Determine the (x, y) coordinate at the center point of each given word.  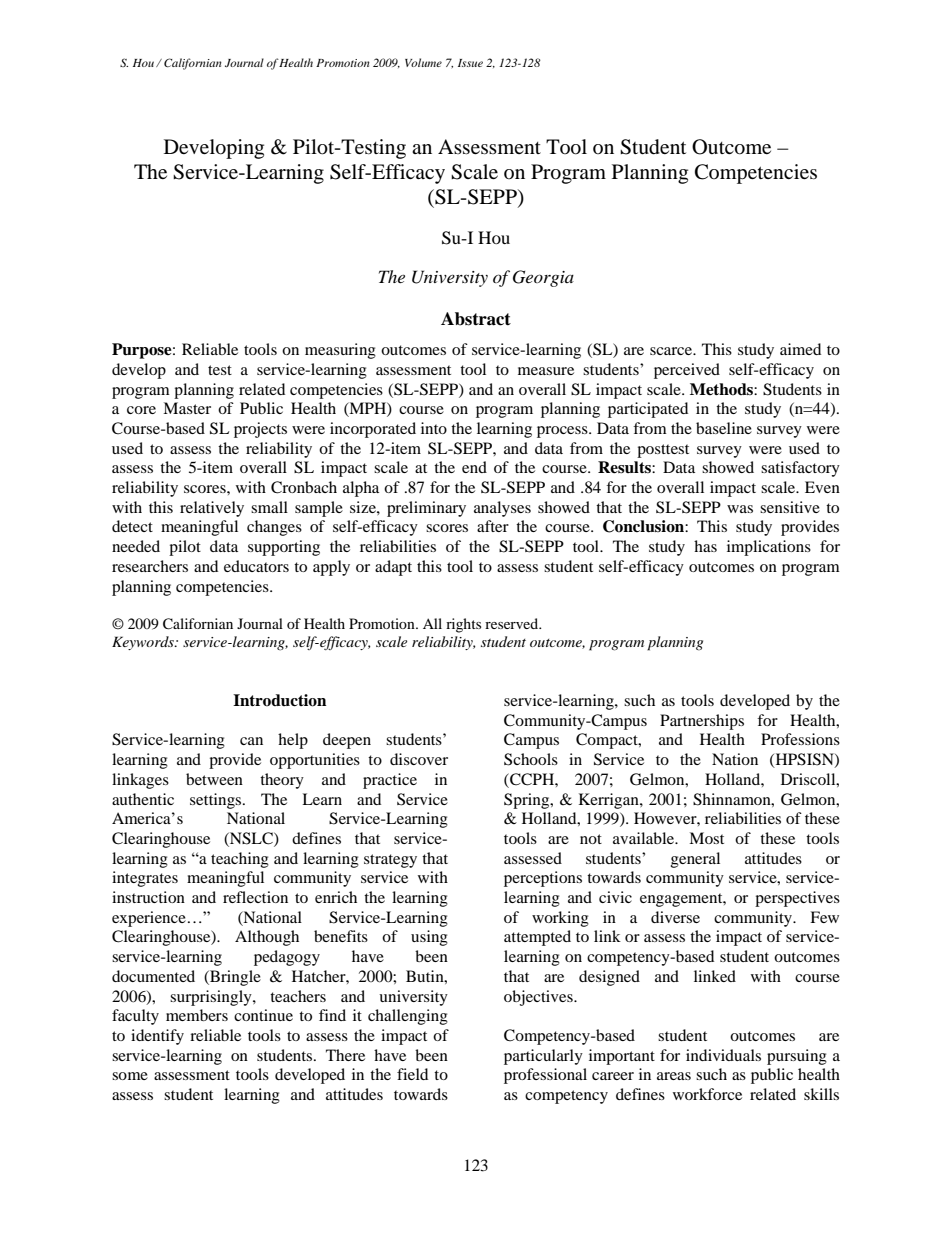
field (412, 1074)
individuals (723, 1055)
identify (157, 1037)
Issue (470, 63)
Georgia (543, 278)
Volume (423, 62)
